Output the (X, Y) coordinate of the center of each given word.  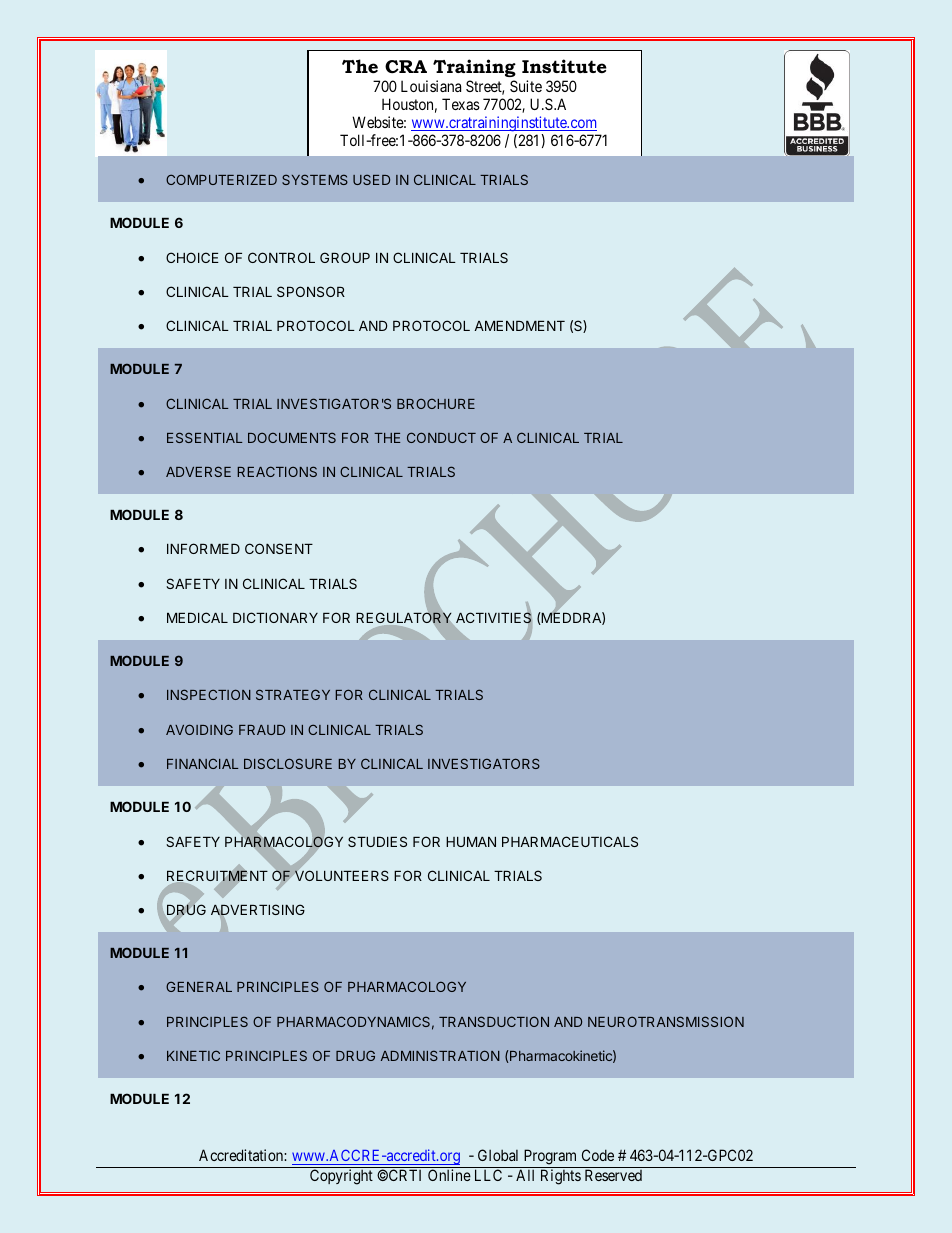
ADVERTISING (258, 911)
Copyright (341, 1177)
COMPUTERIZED (221, 179)
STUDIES (377, 841)
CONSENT (279, 548)
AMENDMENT (519, 326)
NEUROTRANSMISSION (666, 1021)
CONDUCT (441, 437)
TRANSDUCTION (494, 1021)
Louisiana (431, 86)
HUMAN (471, 842)
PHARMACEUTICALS (570, 841)
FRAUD (262, 730)
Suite (526, 86)
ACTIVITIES (494, 618)
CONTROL (281, 257)
